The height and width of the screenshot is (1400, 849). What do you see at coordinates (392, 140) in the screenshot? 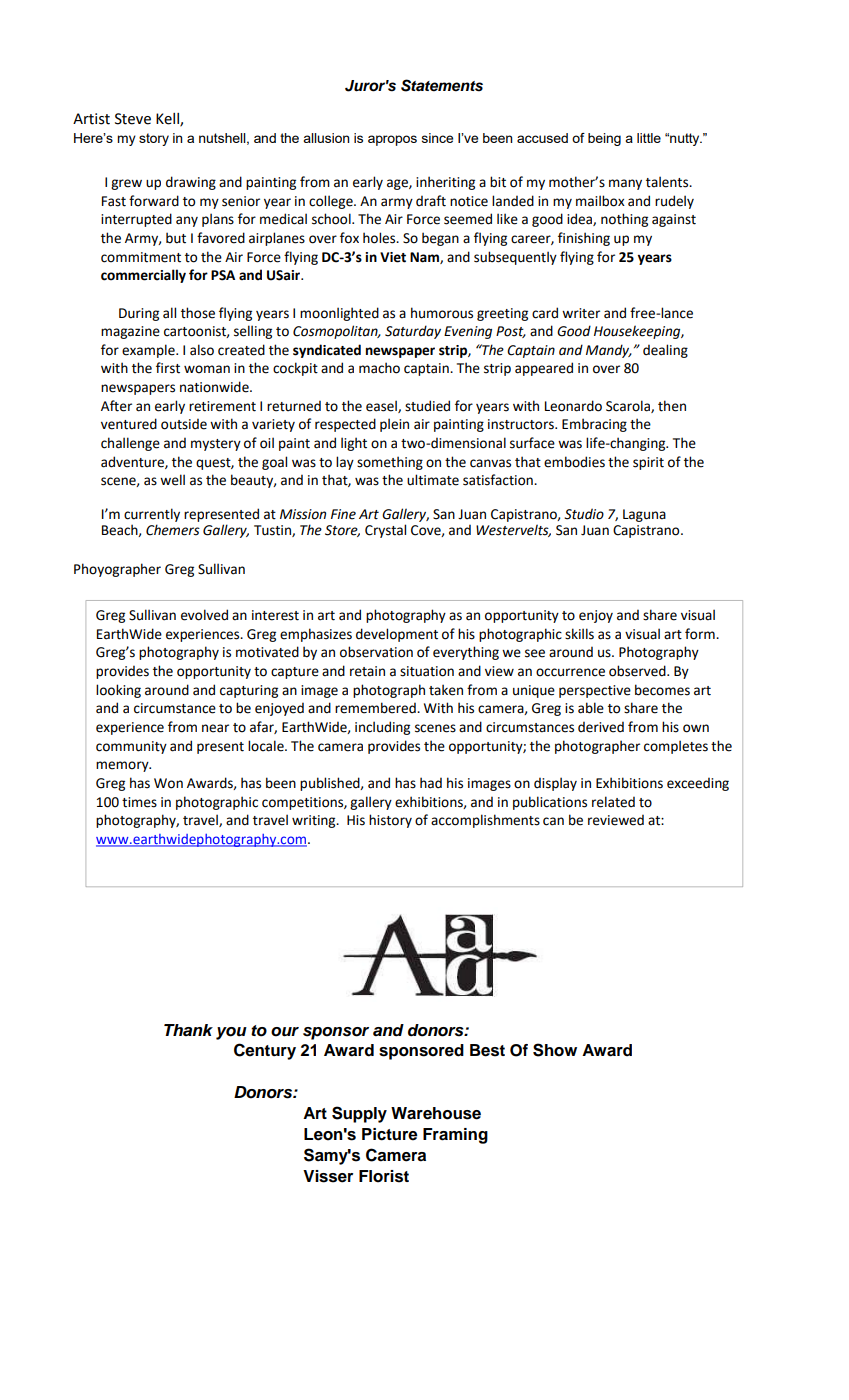
I see `apropos` at bounding box center [392, 140].
